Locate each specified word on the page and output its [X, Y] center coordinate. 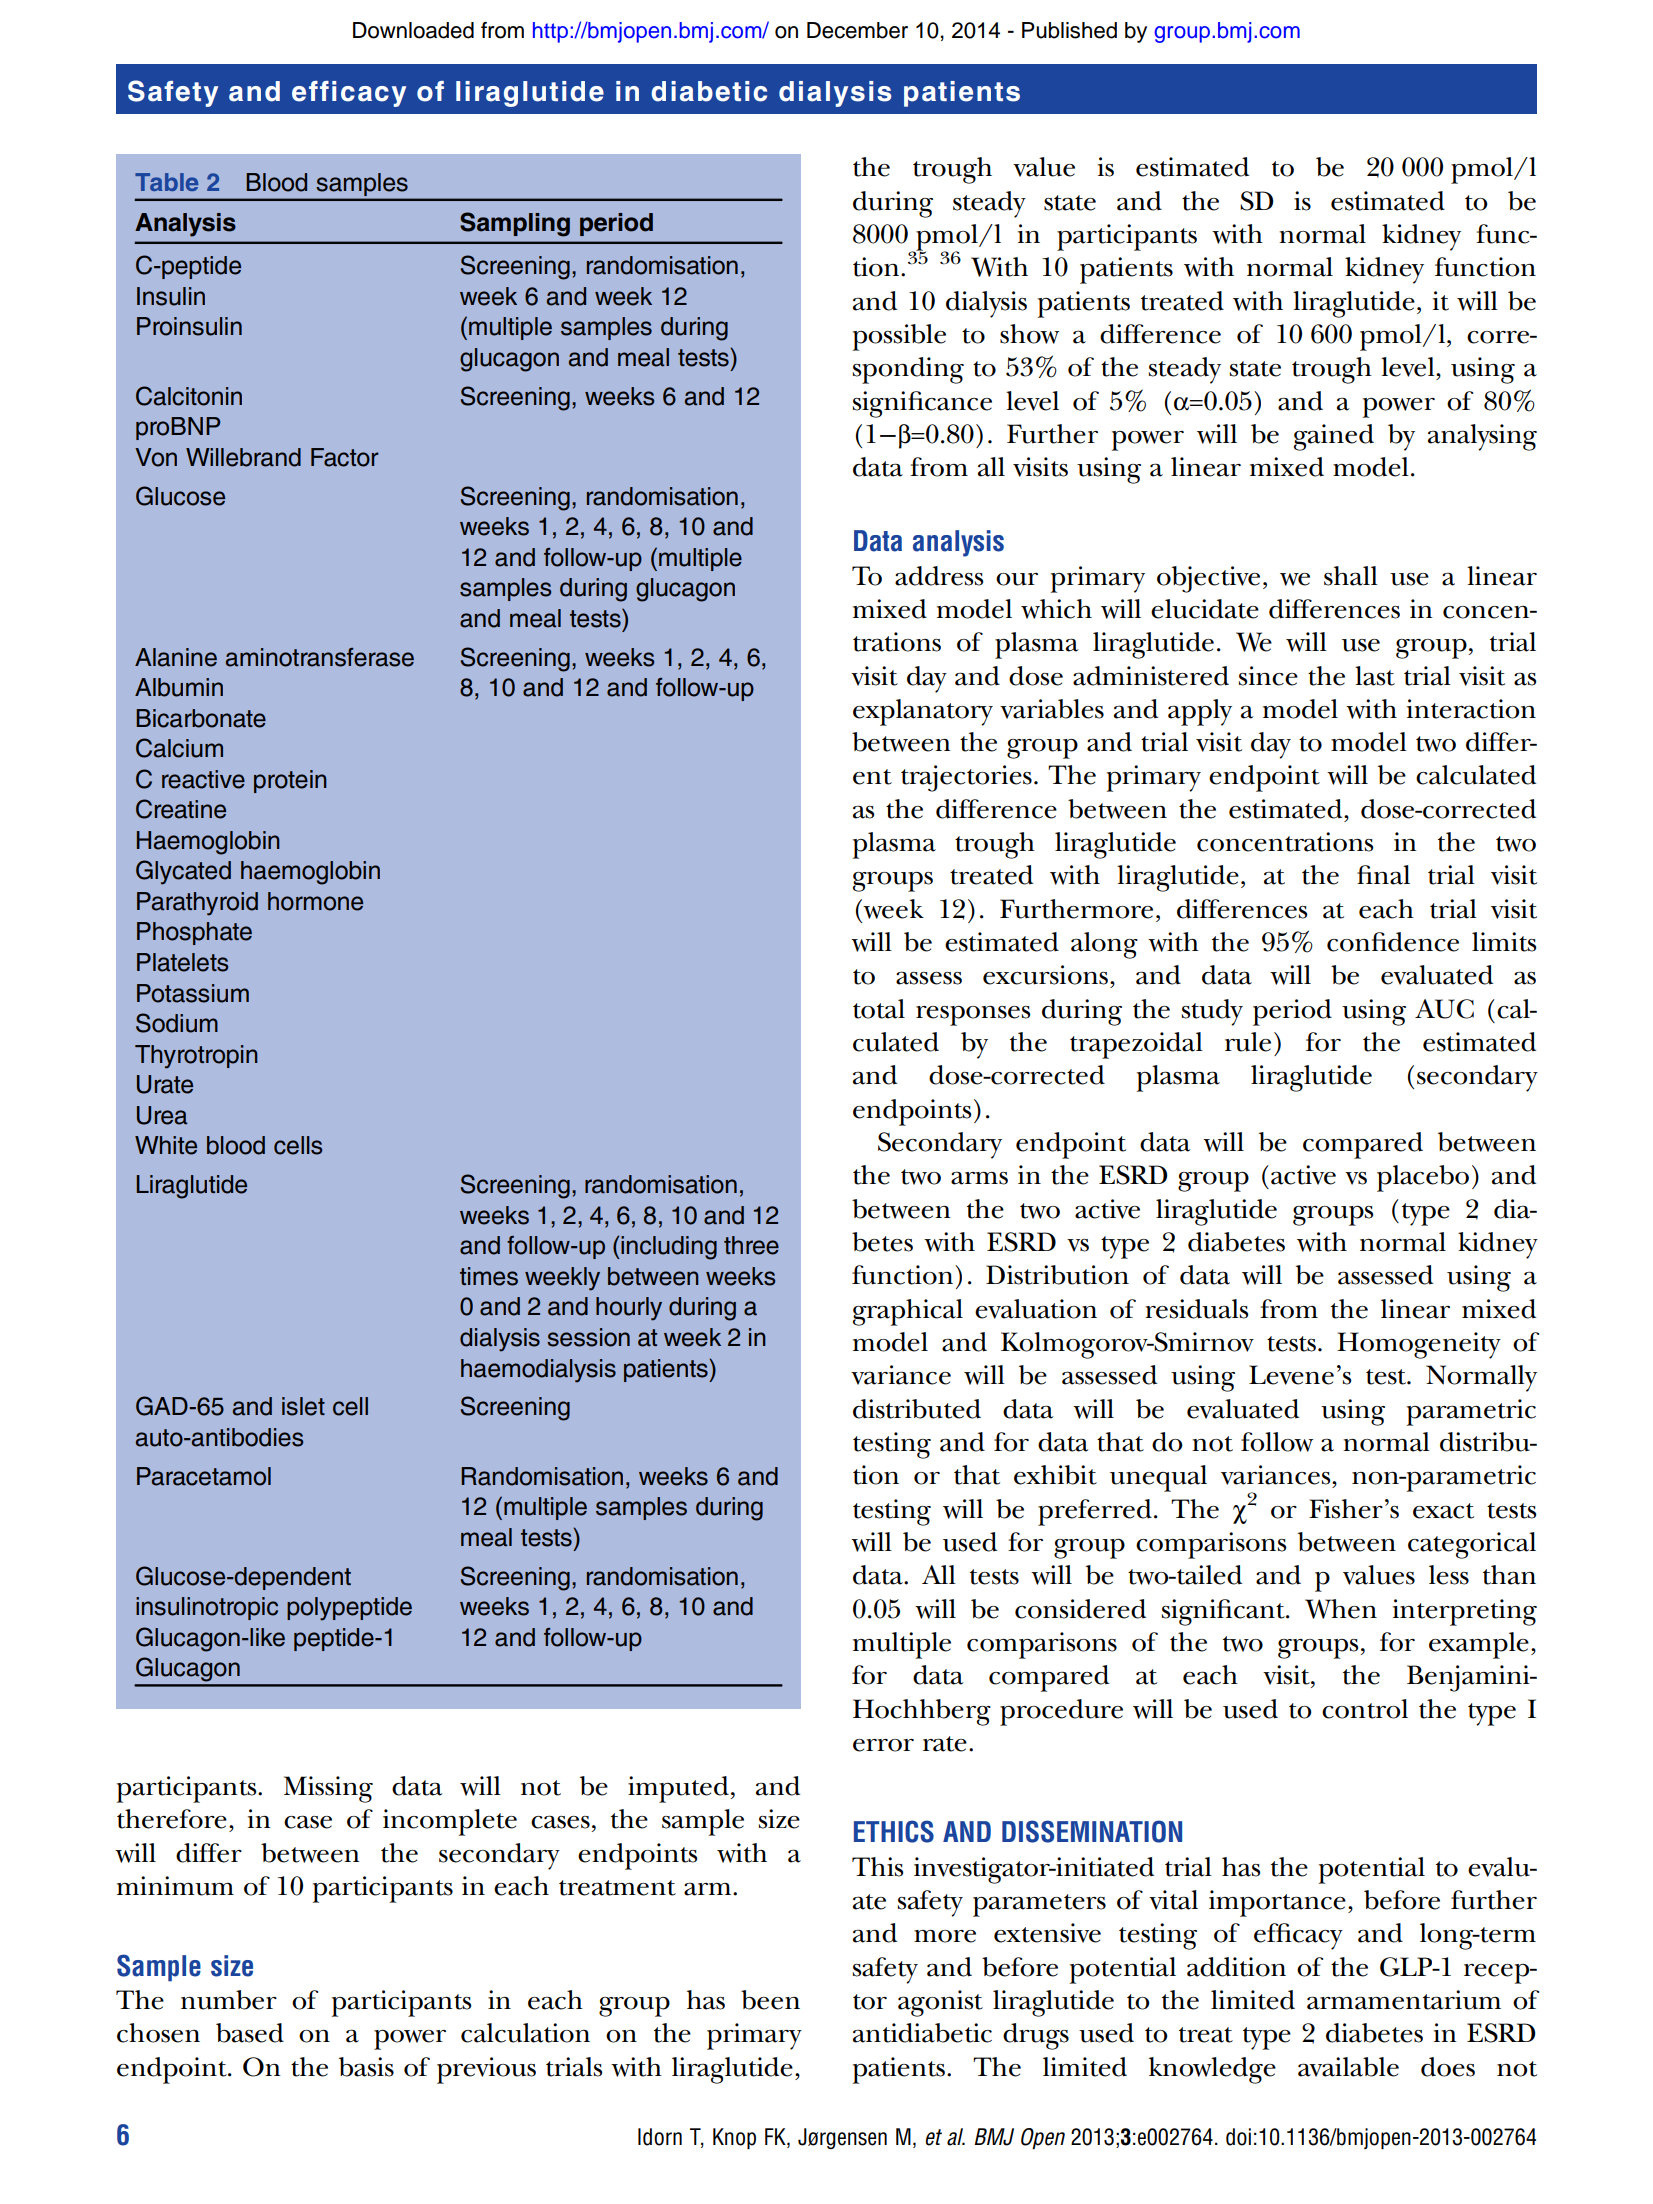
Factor [345, 457]
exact [1443, 1511]
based [250, 2033]
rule [1248, 1042]
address [939, 576]
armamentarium [1404, 2000]
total [879, 1009]
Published [1069, 30]
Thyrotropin [196, 1057]
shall [1351, 576]
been [770, 2000]
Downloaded [413, 30]
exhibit [1055, 1475]
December [857, 30]
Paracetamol [204, 1476]
